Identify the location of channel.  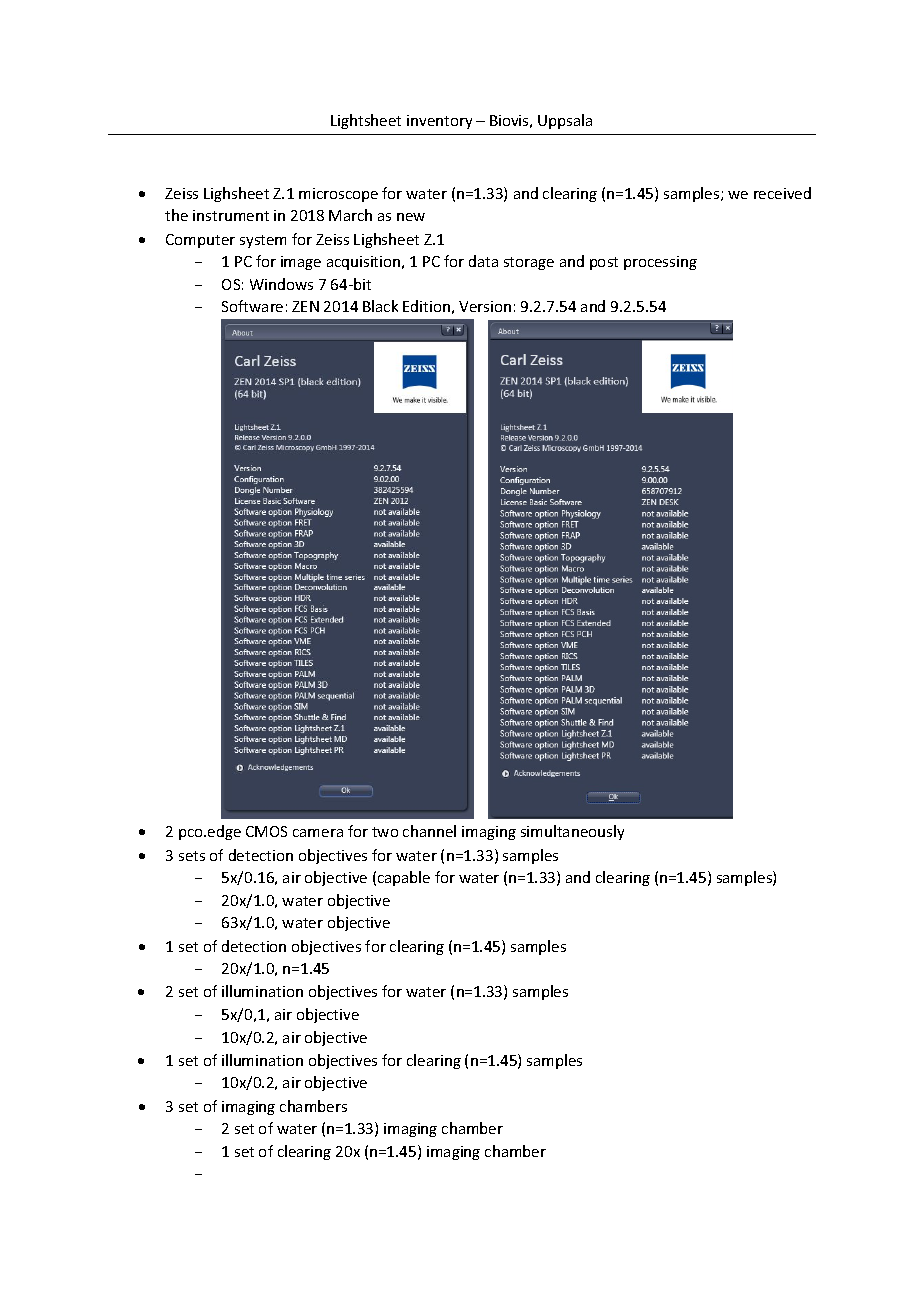
(429, 831).
